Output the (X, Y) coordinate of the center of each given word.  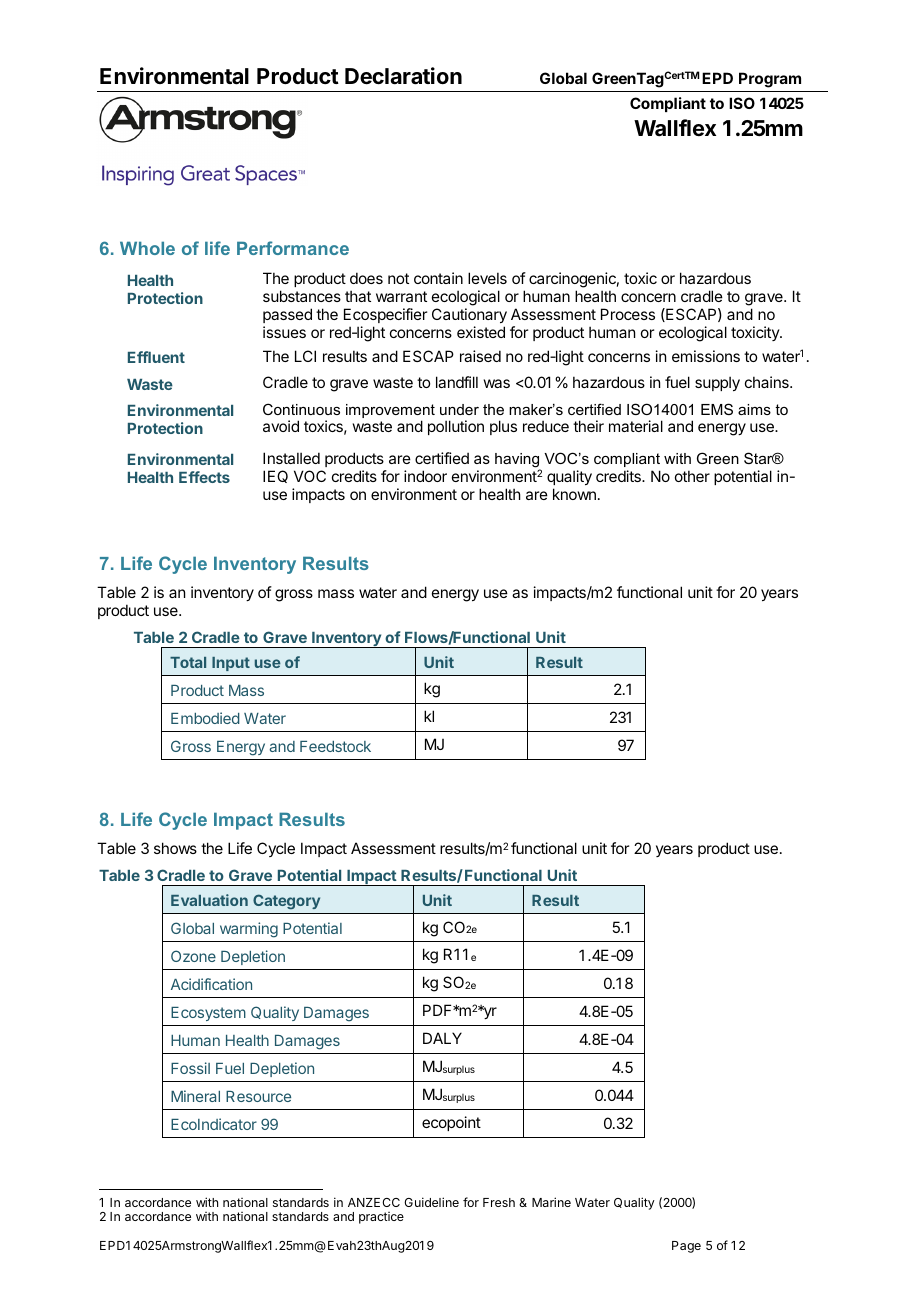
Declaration (403, 76)
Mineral (195, 1096)
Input (231, 664)
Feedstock (335, 746)
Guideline (431, 1202)
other (692, 476)
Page (686, 1247)
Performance (293, 248)
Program (770, 80)
